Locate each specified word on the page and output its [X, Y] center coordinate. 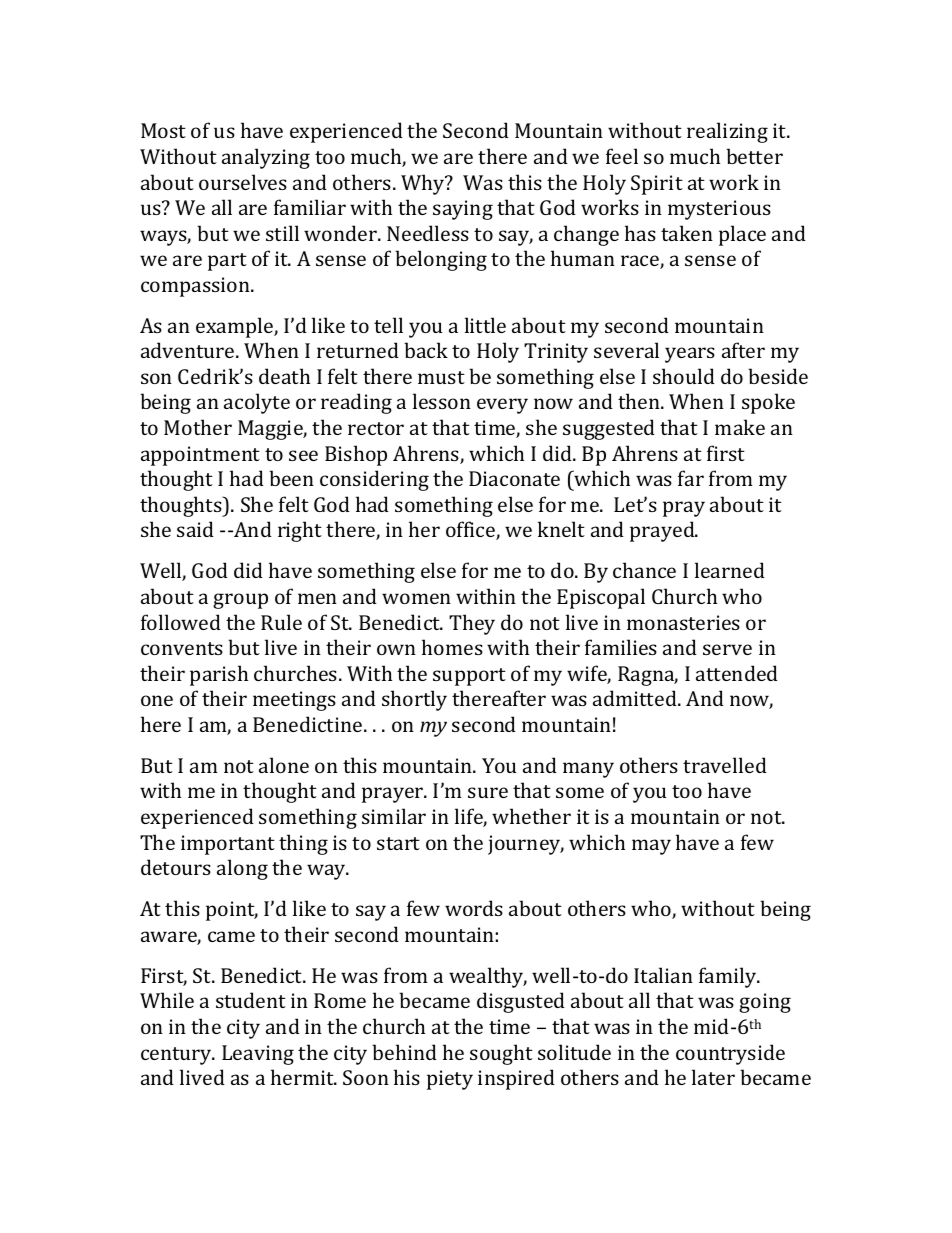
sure [488, 792]
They [472, 624]
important [228, 845]
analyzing [266, 158]
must [441, 377]
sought [501, 1054]
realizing [727, 132]
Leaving [258, 1055]
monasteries [683, 622]
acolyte [257, 403]
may [651, 847]
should [684, 376]
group [240, 601]
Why [424, 184]
